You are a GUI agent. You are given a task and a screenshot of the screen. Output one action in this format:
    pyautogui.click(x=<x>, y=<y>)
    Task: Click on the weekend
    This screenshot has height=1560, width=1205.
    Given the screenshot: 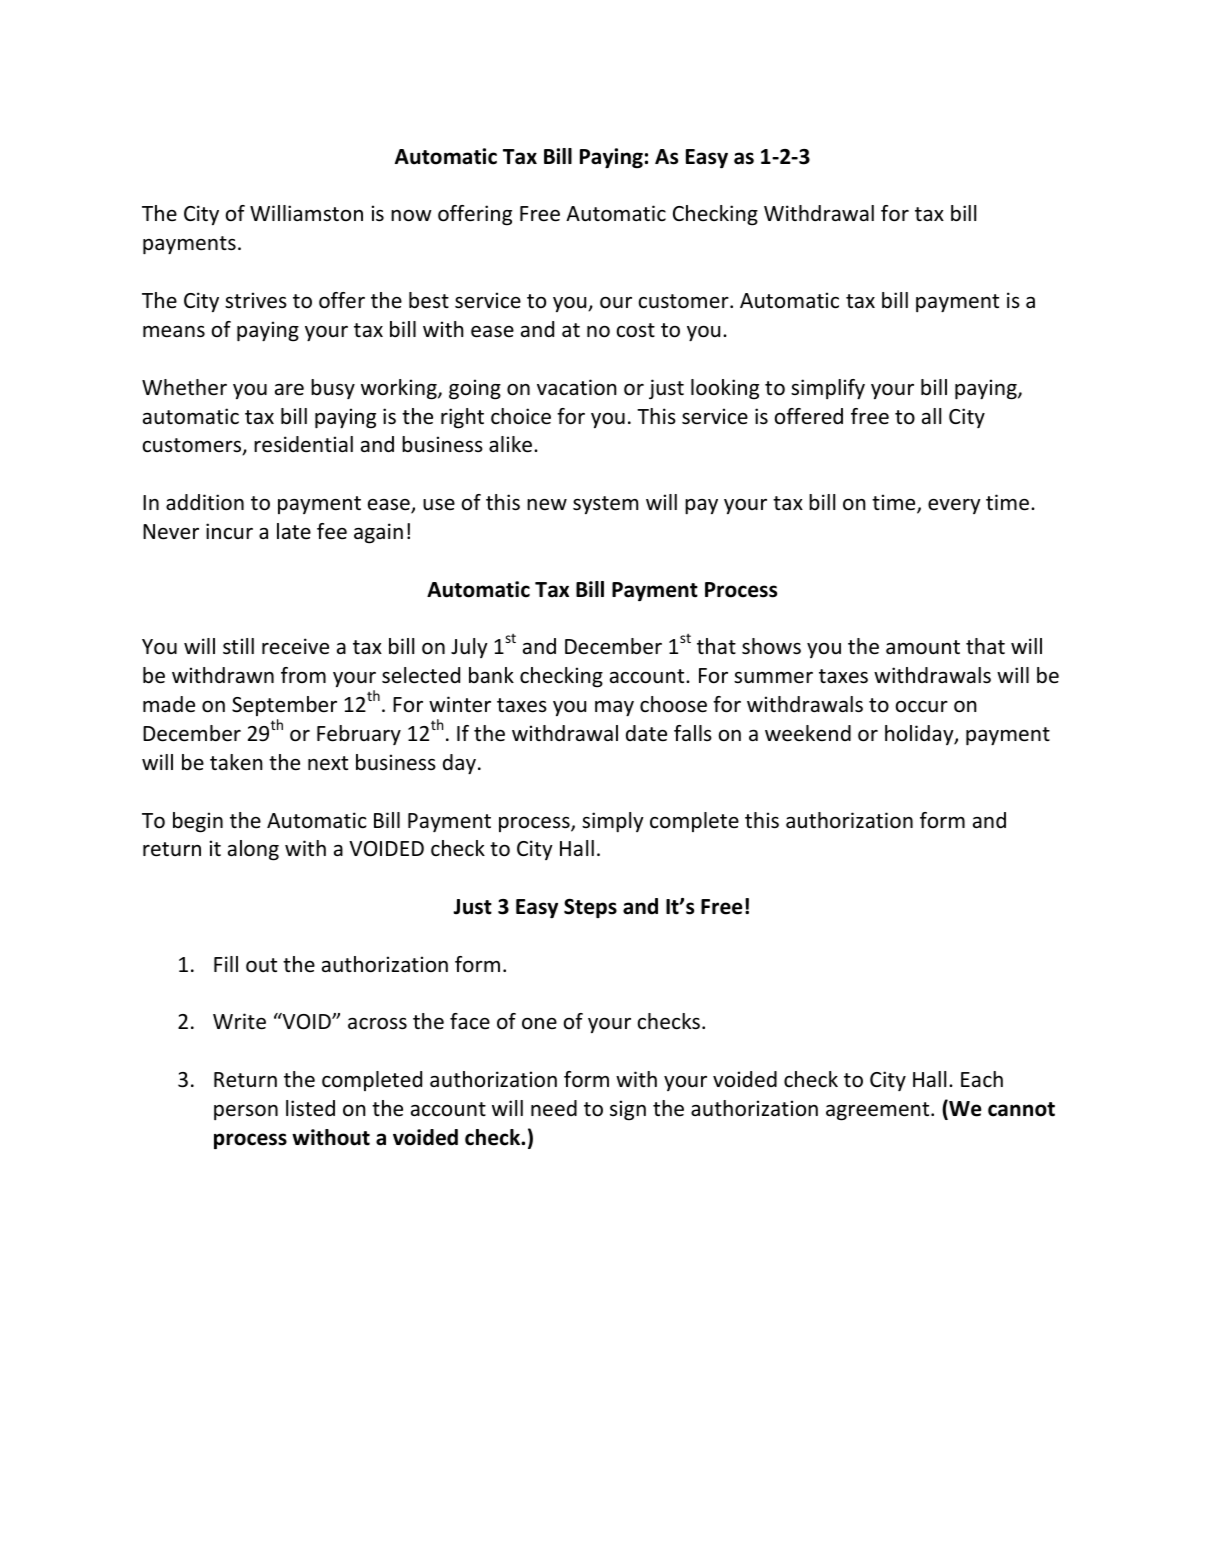 What is the action you would take?
    pyautogui.click(x=808, y=733)
